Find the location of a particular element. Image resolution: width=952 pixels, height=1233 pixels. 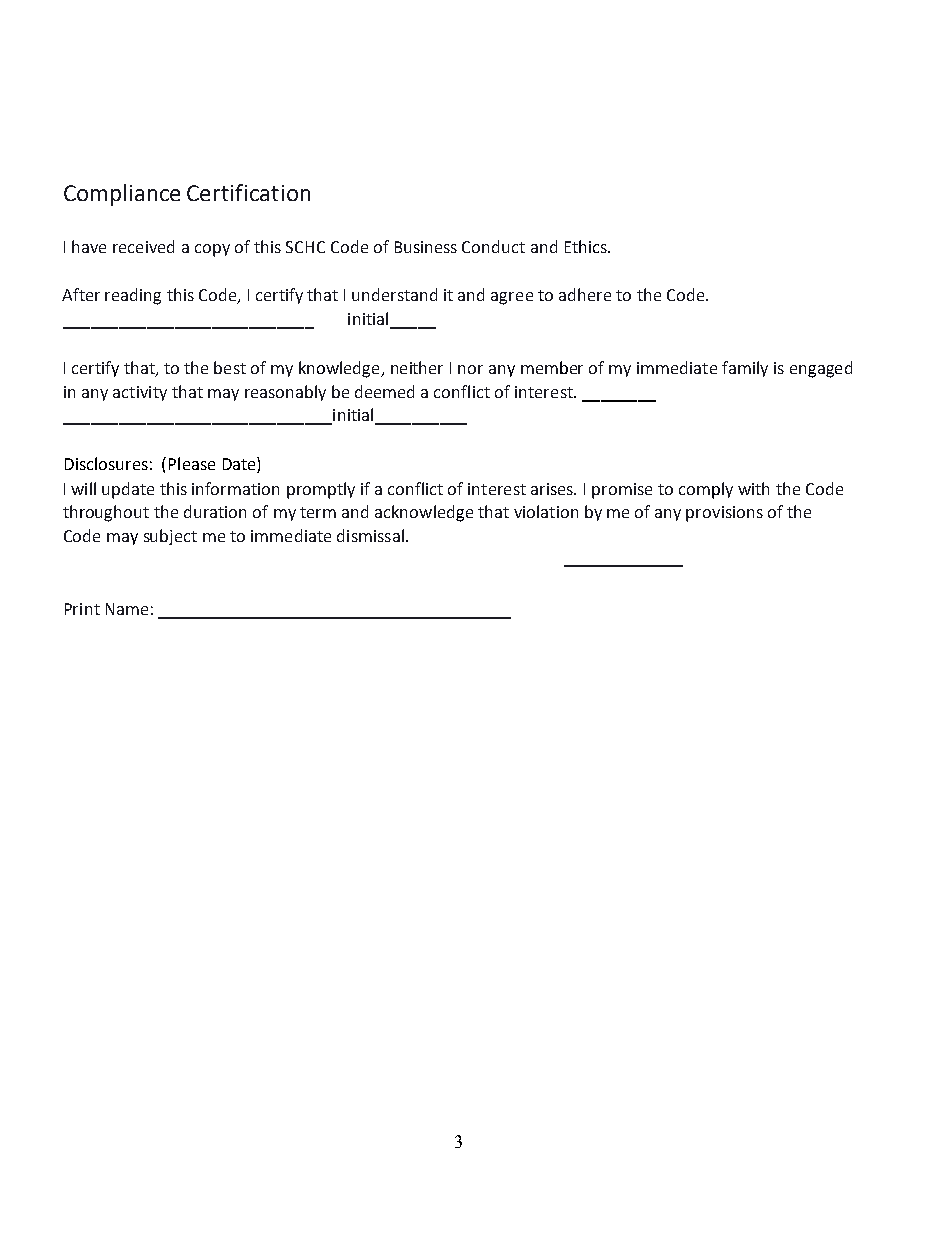

Business is located at coordinates (426, 247).
